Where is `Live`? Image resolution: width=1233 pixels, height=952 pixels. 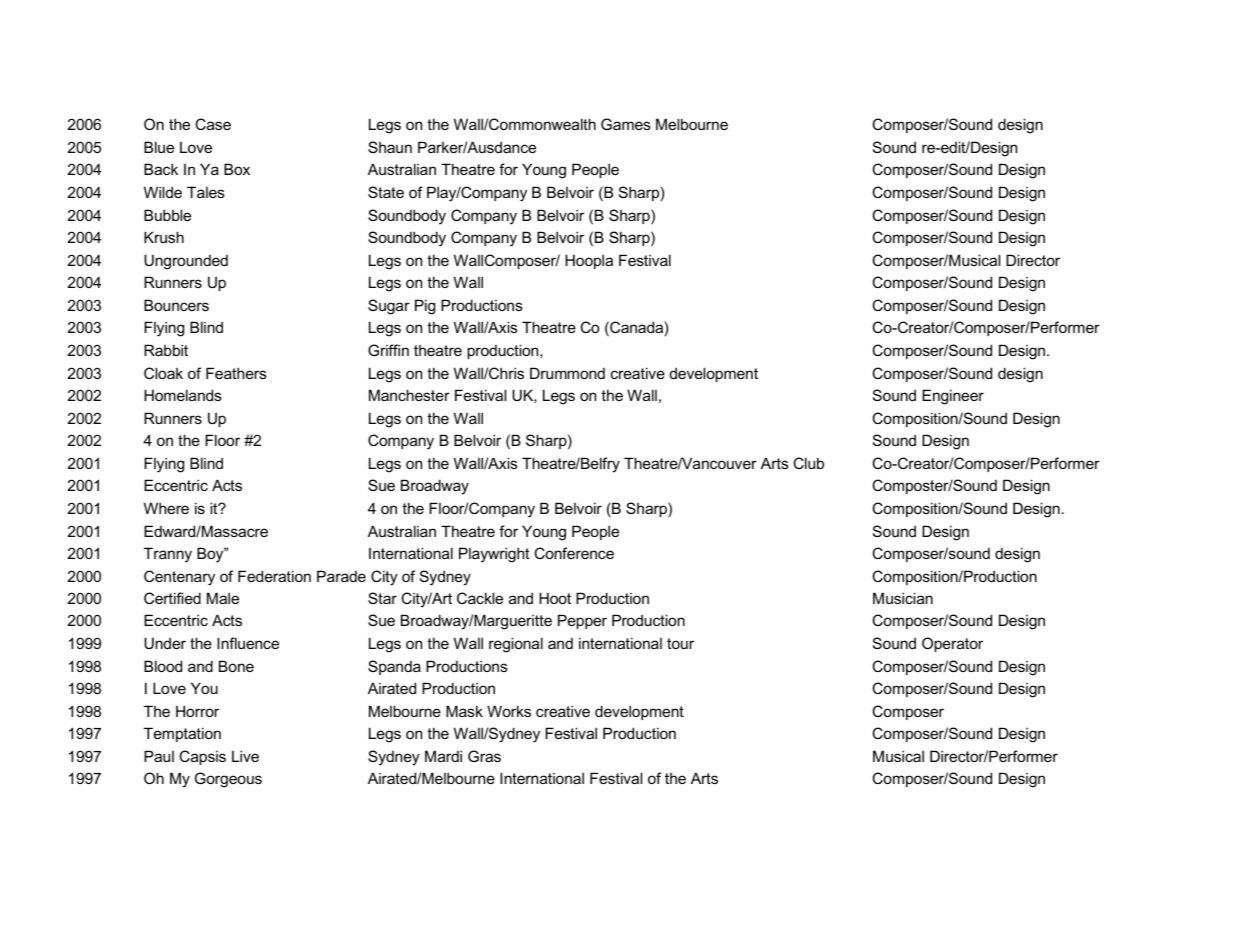
Live is located at coordinates (245, 756).
